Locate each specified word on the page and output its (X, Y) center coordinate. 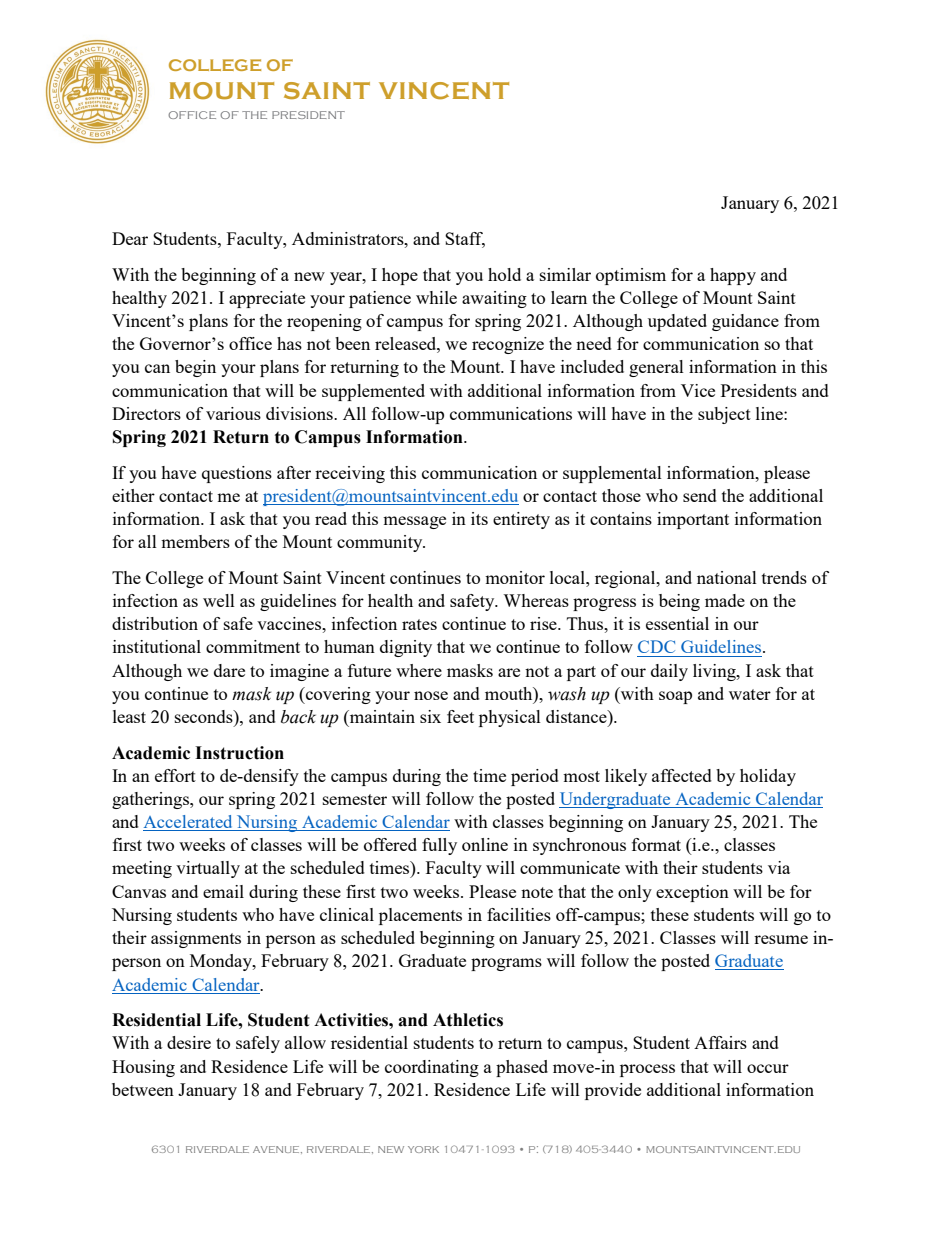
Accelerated (189, 823)
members (195, 541)
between (143, 1089)
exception (692, 893)
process (647, 1070)
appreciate (267, 299)
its (479, 518)
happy (733, 276)
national (727, 577)
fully (439, 846)
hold (504, 274)
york (423, 1149)
